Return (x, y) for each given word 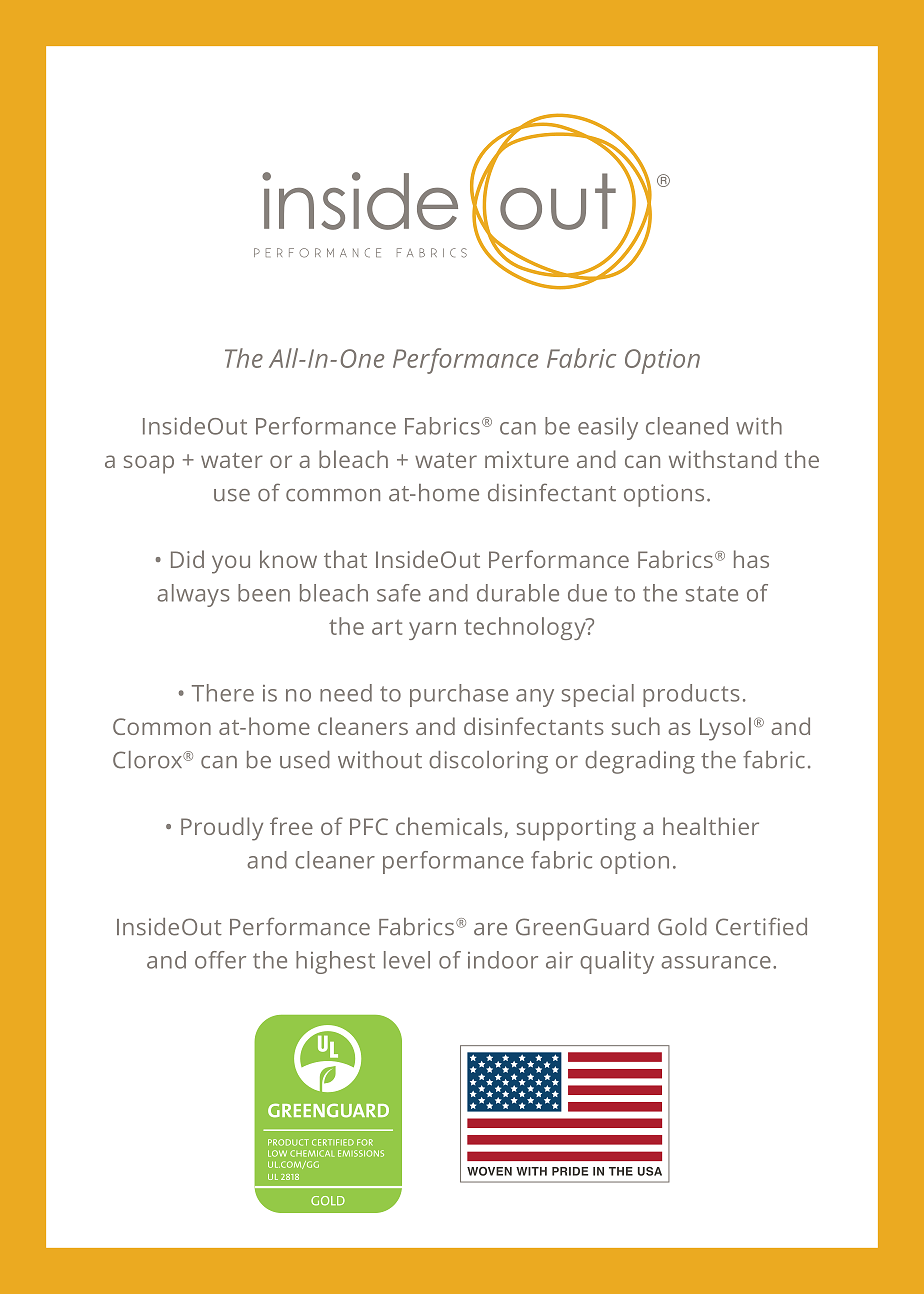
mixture (527, 459)
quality (617, 962)
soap (149, 464)
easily (608, 428)
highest (335, 962)
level (407, 960)
